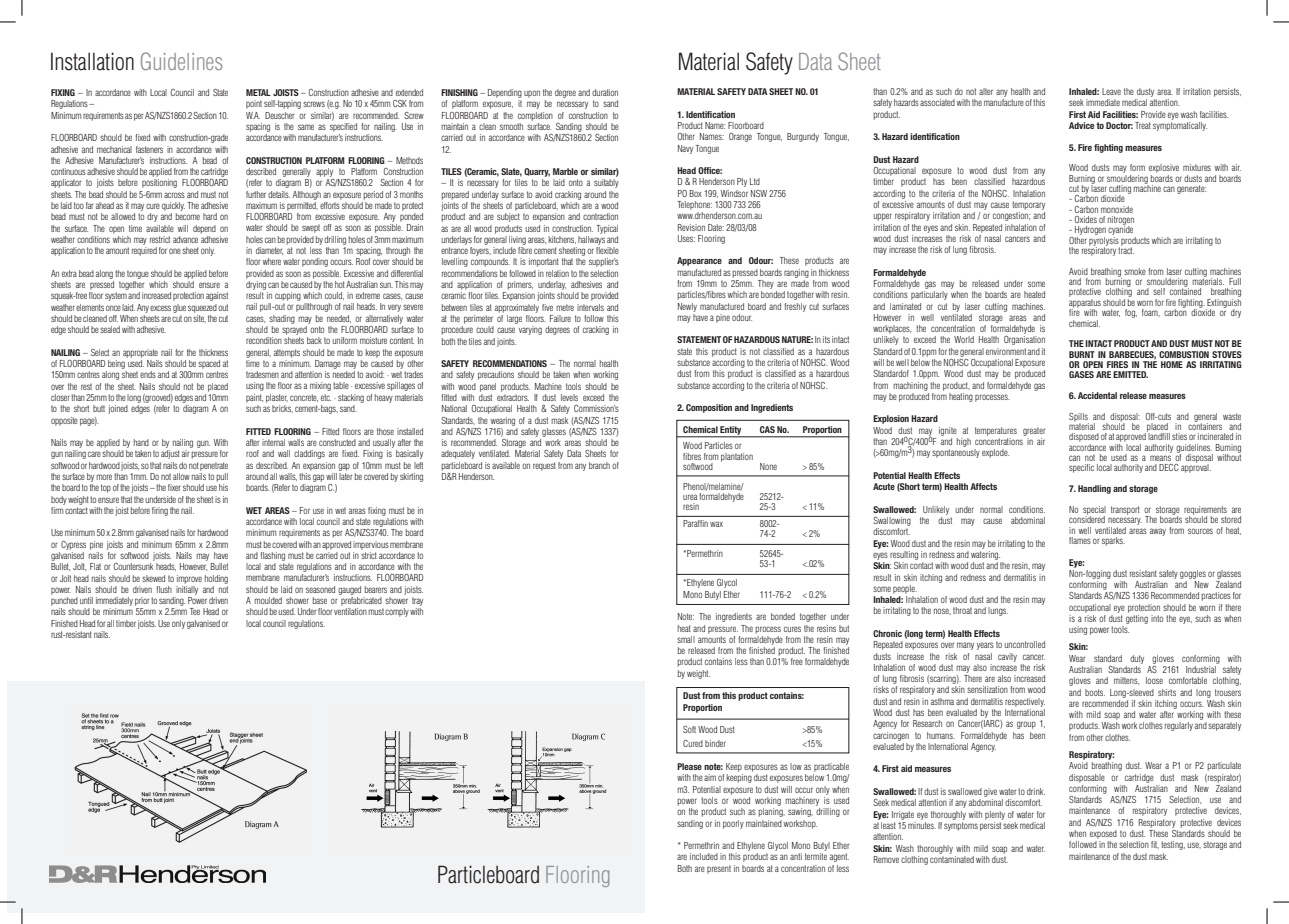 This screenshot has height=924, width=1289. What do you see at coordinates (1111, 91) in the screenshot?
I see `Leave` at bounding box center [1111, 91].
